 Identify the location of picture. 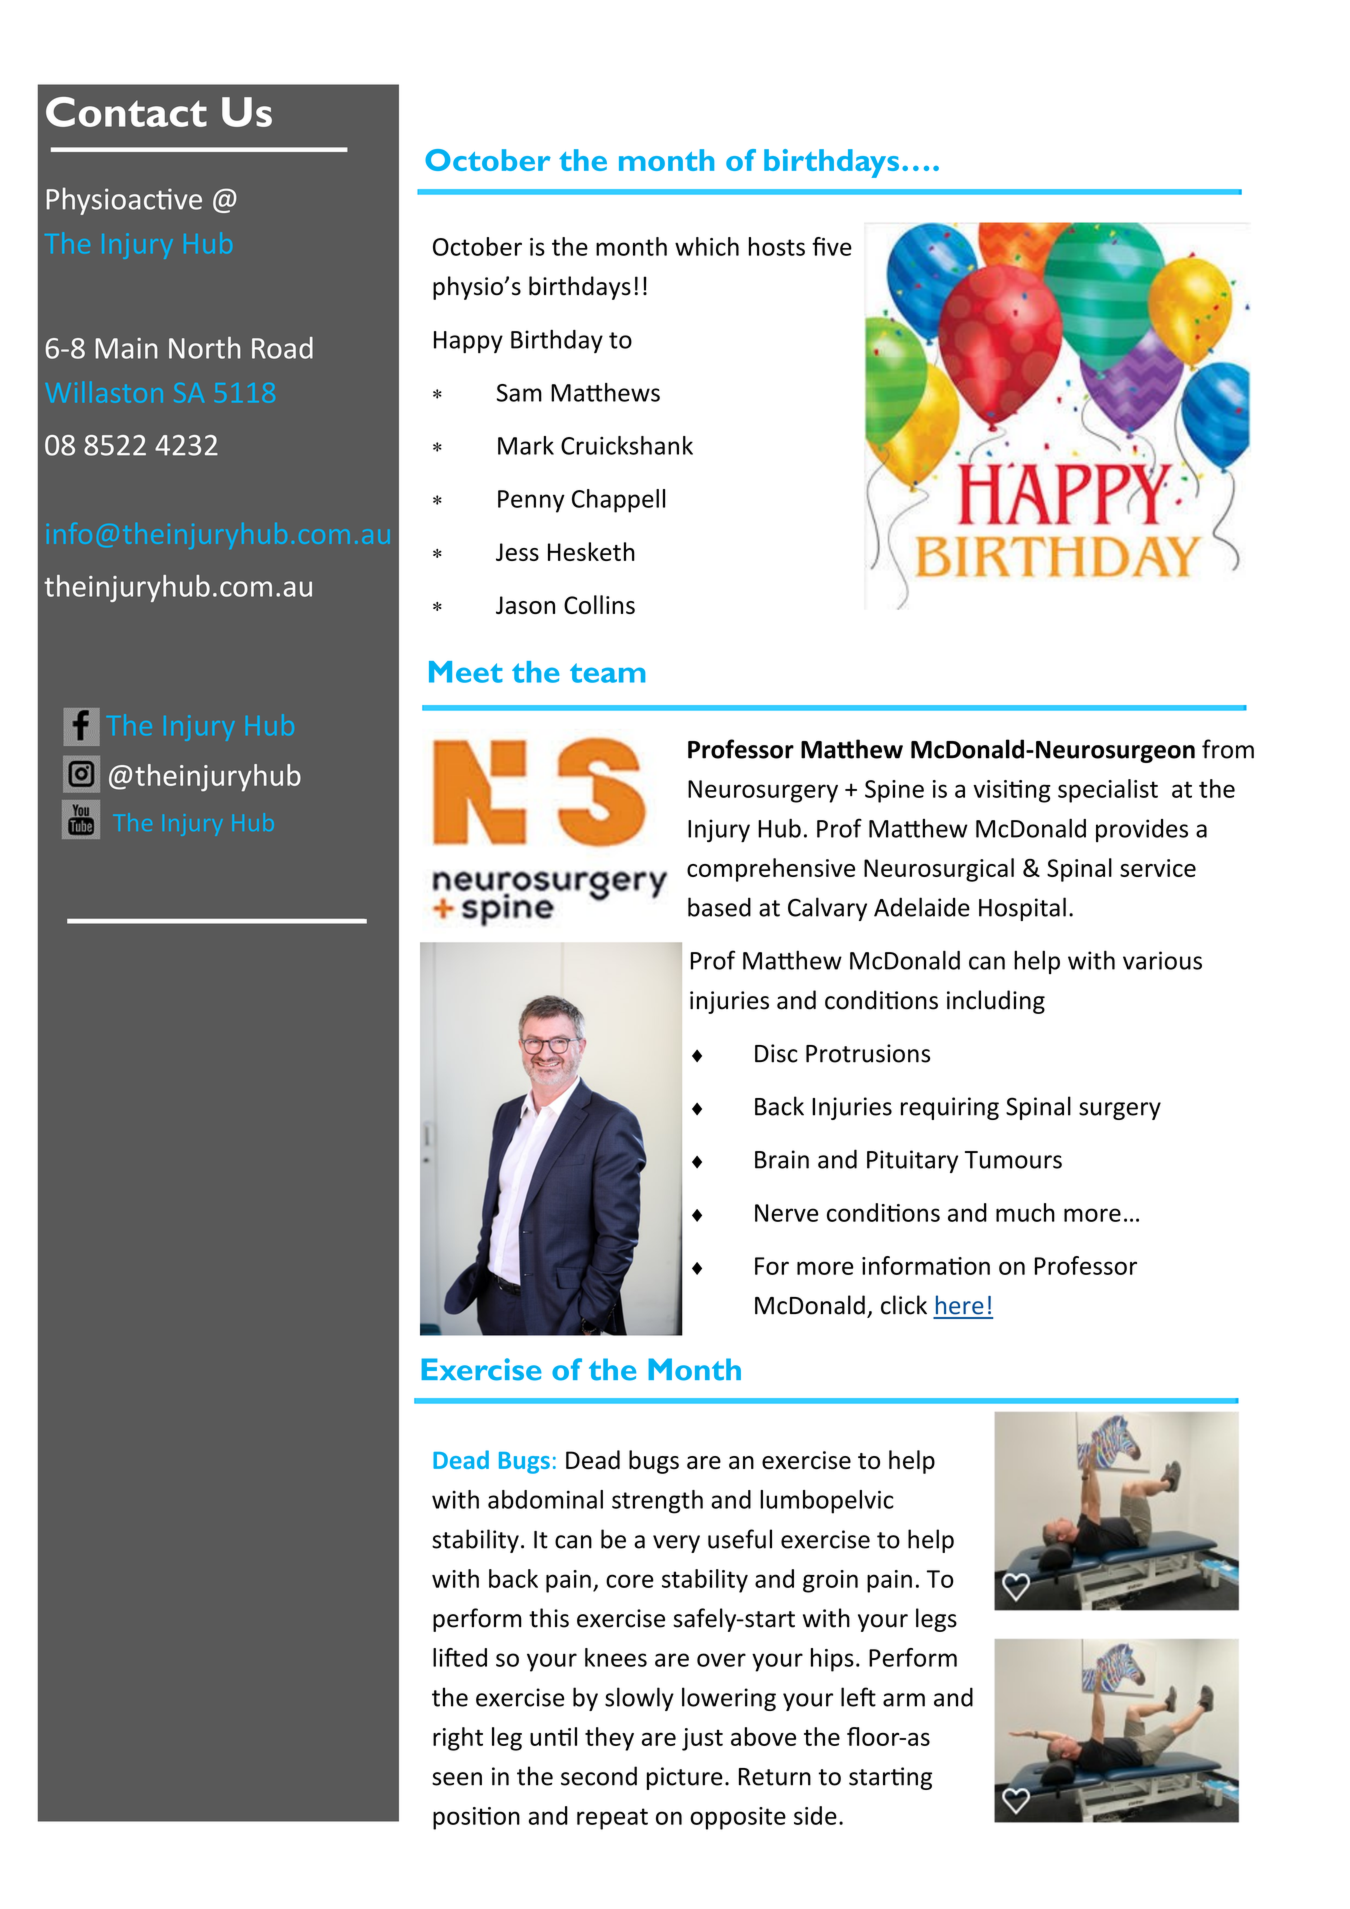
(685, 1778).
